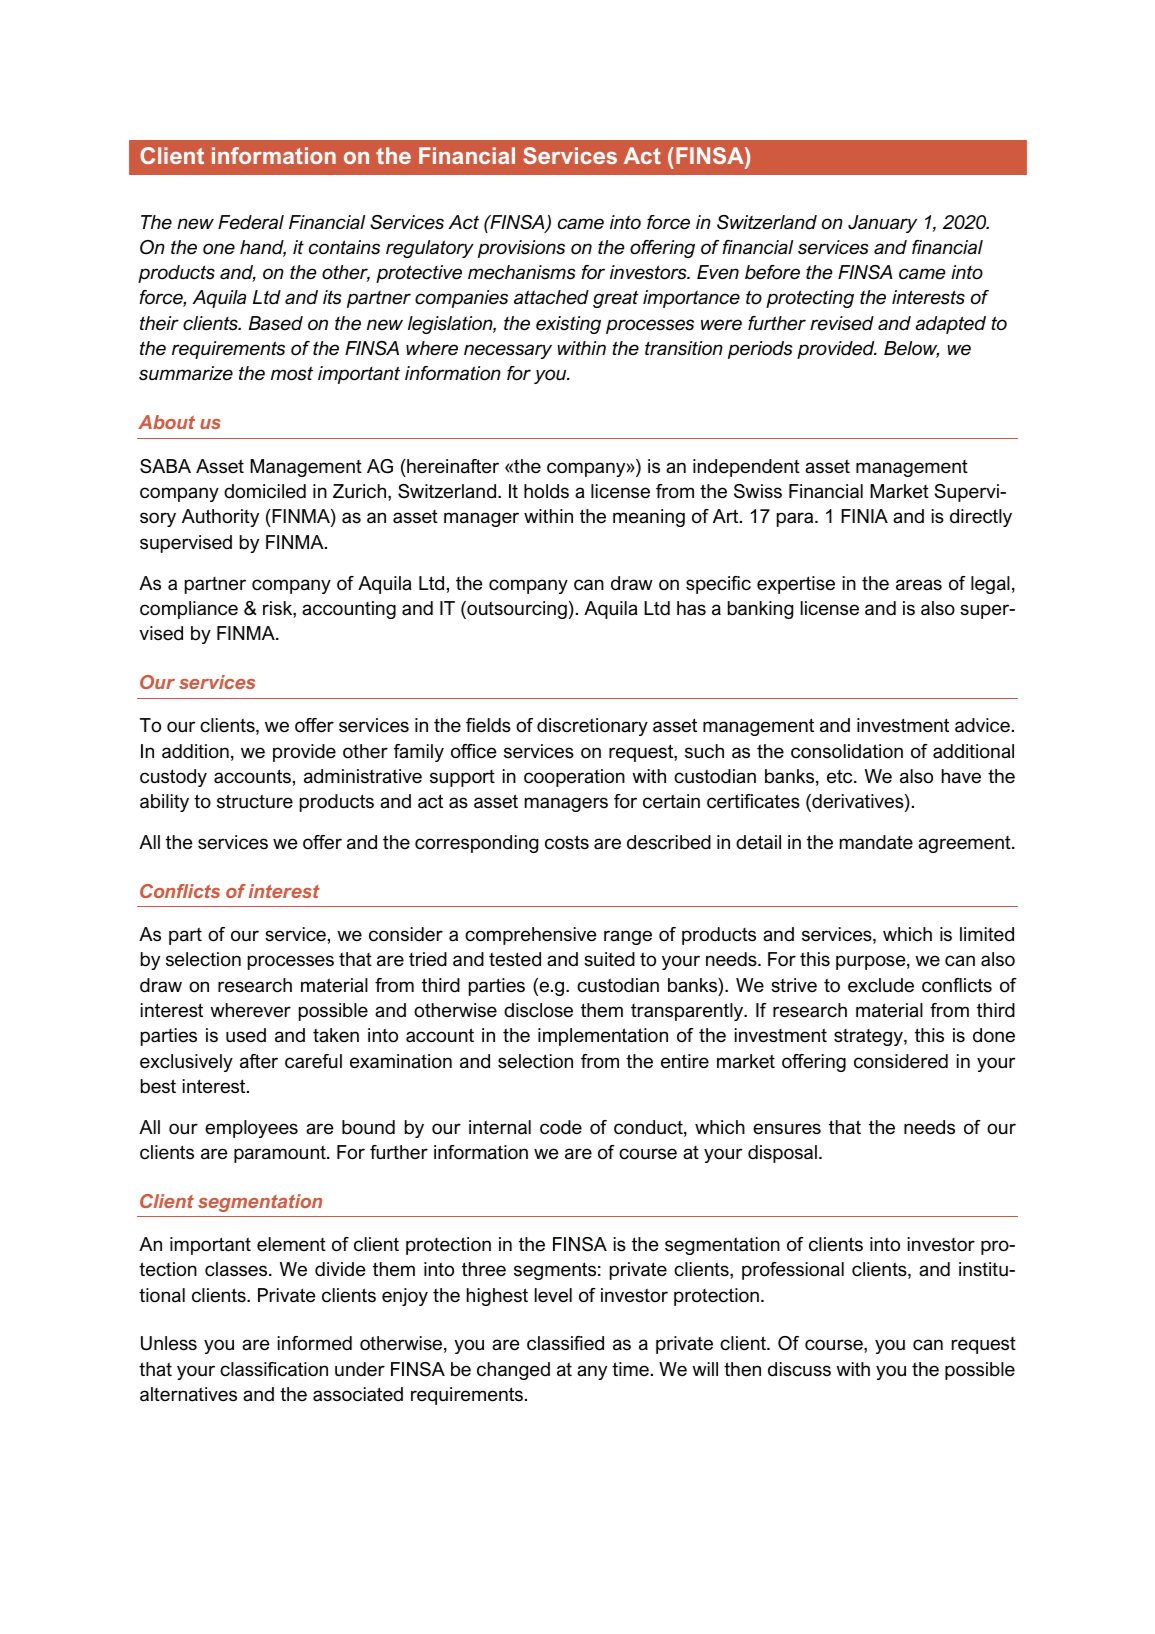 The image size is (1155, 1634). Describe the element at coordinates (274, 1369) in the screenshot. I see `classification` at that location.
